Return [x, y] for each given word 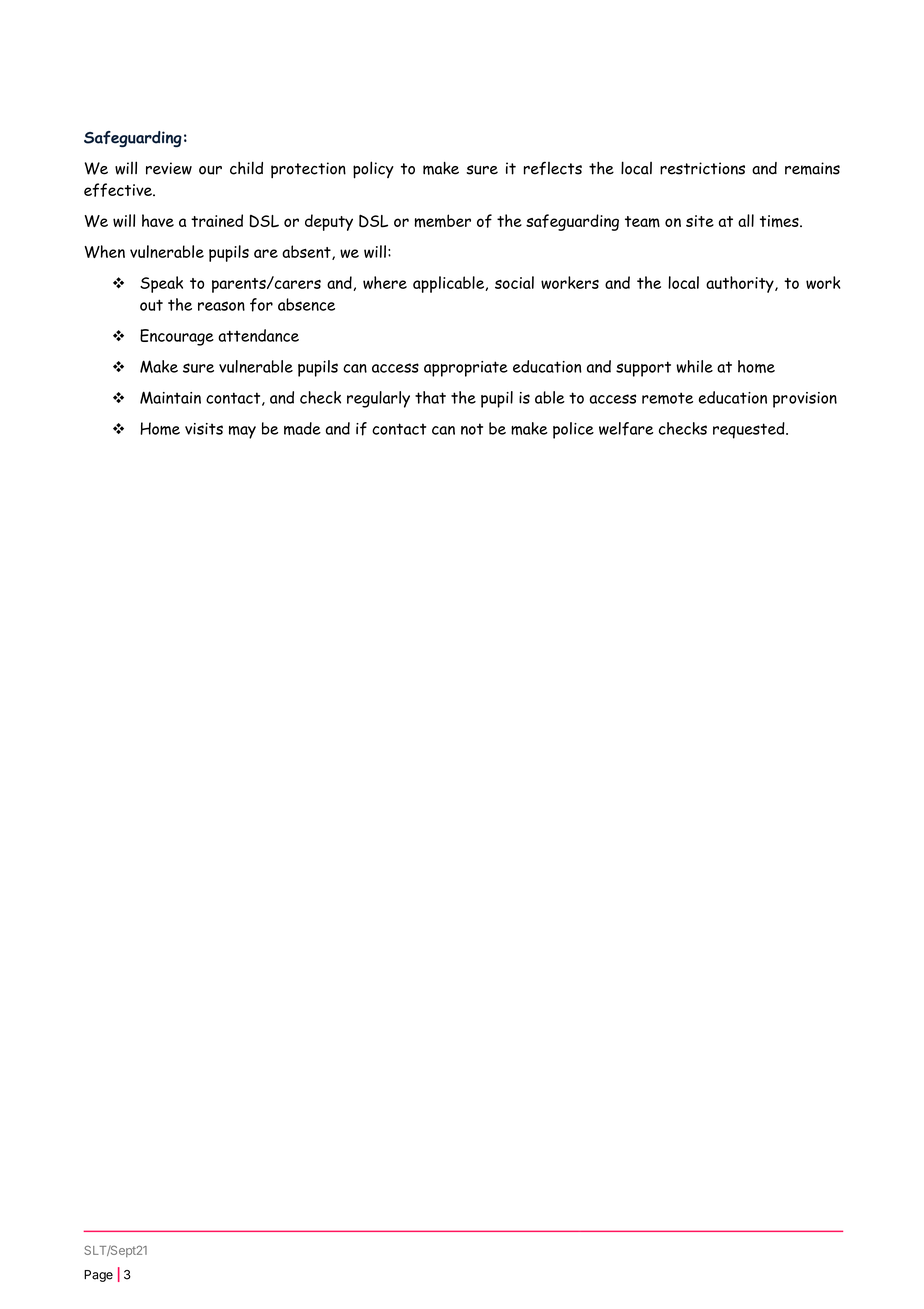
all [746, 220]
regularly [378, 399]
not [472, 429]
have [158, 220]
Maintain [170, 397]
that [430, 397]
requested [750, 430]
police [573, 430]
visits [204, 429]
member [443, 221]
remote [667, 398]
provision [805, 400]
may [242, 432]
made [302, 428]
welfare [626, 429]
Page [98, 1276]
